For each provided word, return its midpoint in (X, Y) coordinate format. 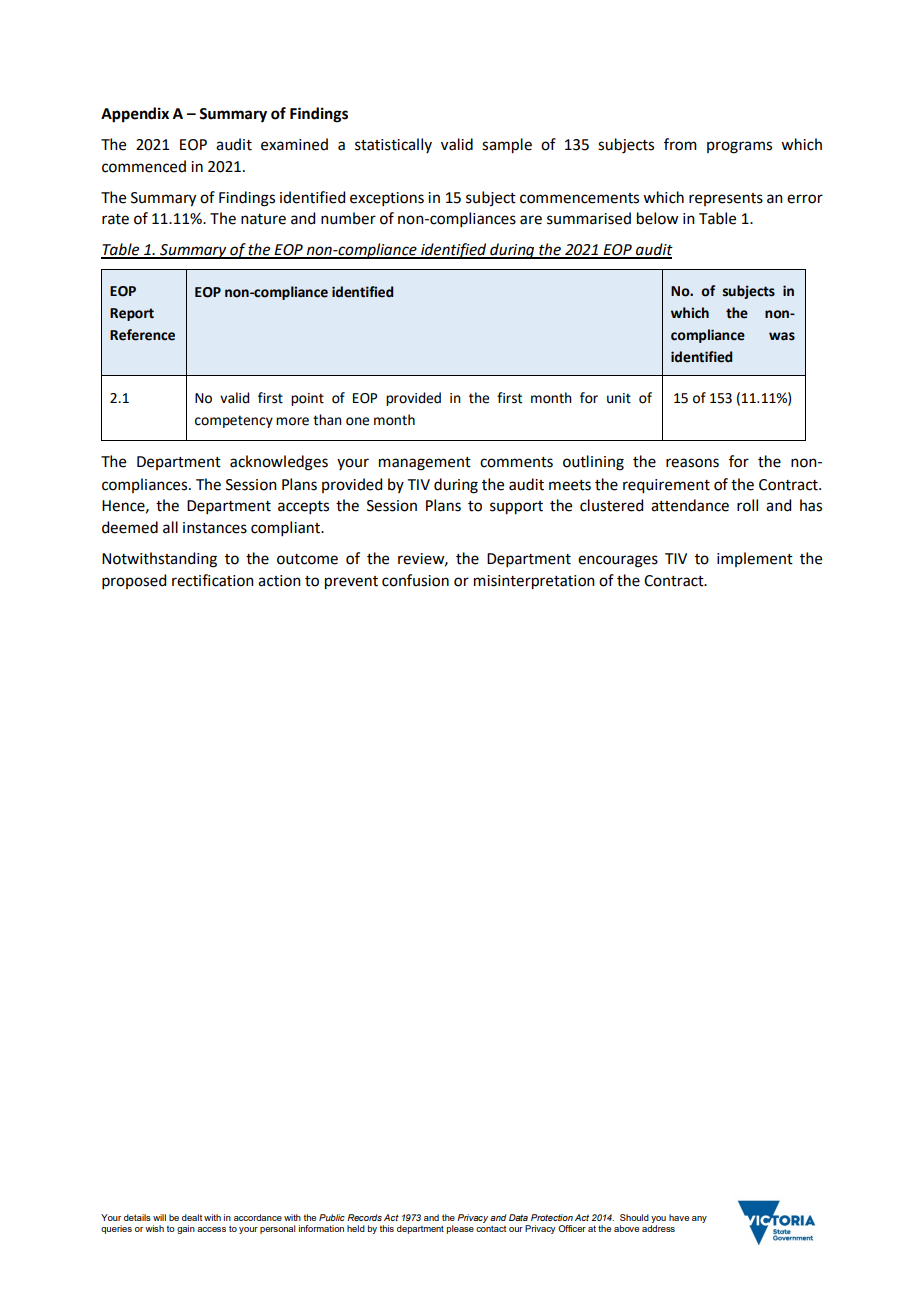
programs (739, 147)
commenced (144, 166)
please (460, 1229)
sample (507, 146)
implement (755, 559)
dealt (192, 1217)
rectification (213, 580)
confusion (415, 580)
